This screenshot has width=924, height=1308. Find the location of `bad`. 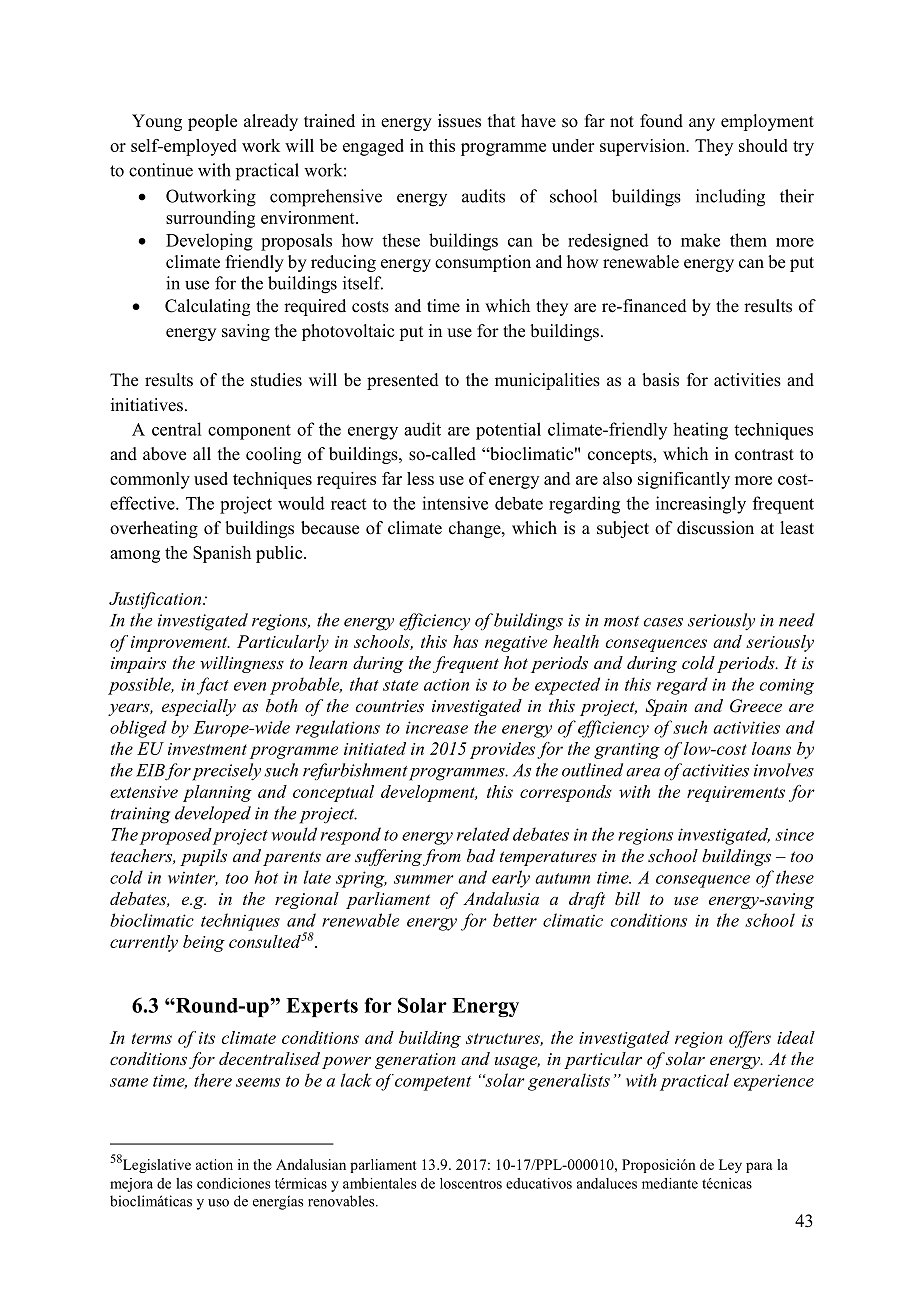

bad is located at coordinates (481, 855).
